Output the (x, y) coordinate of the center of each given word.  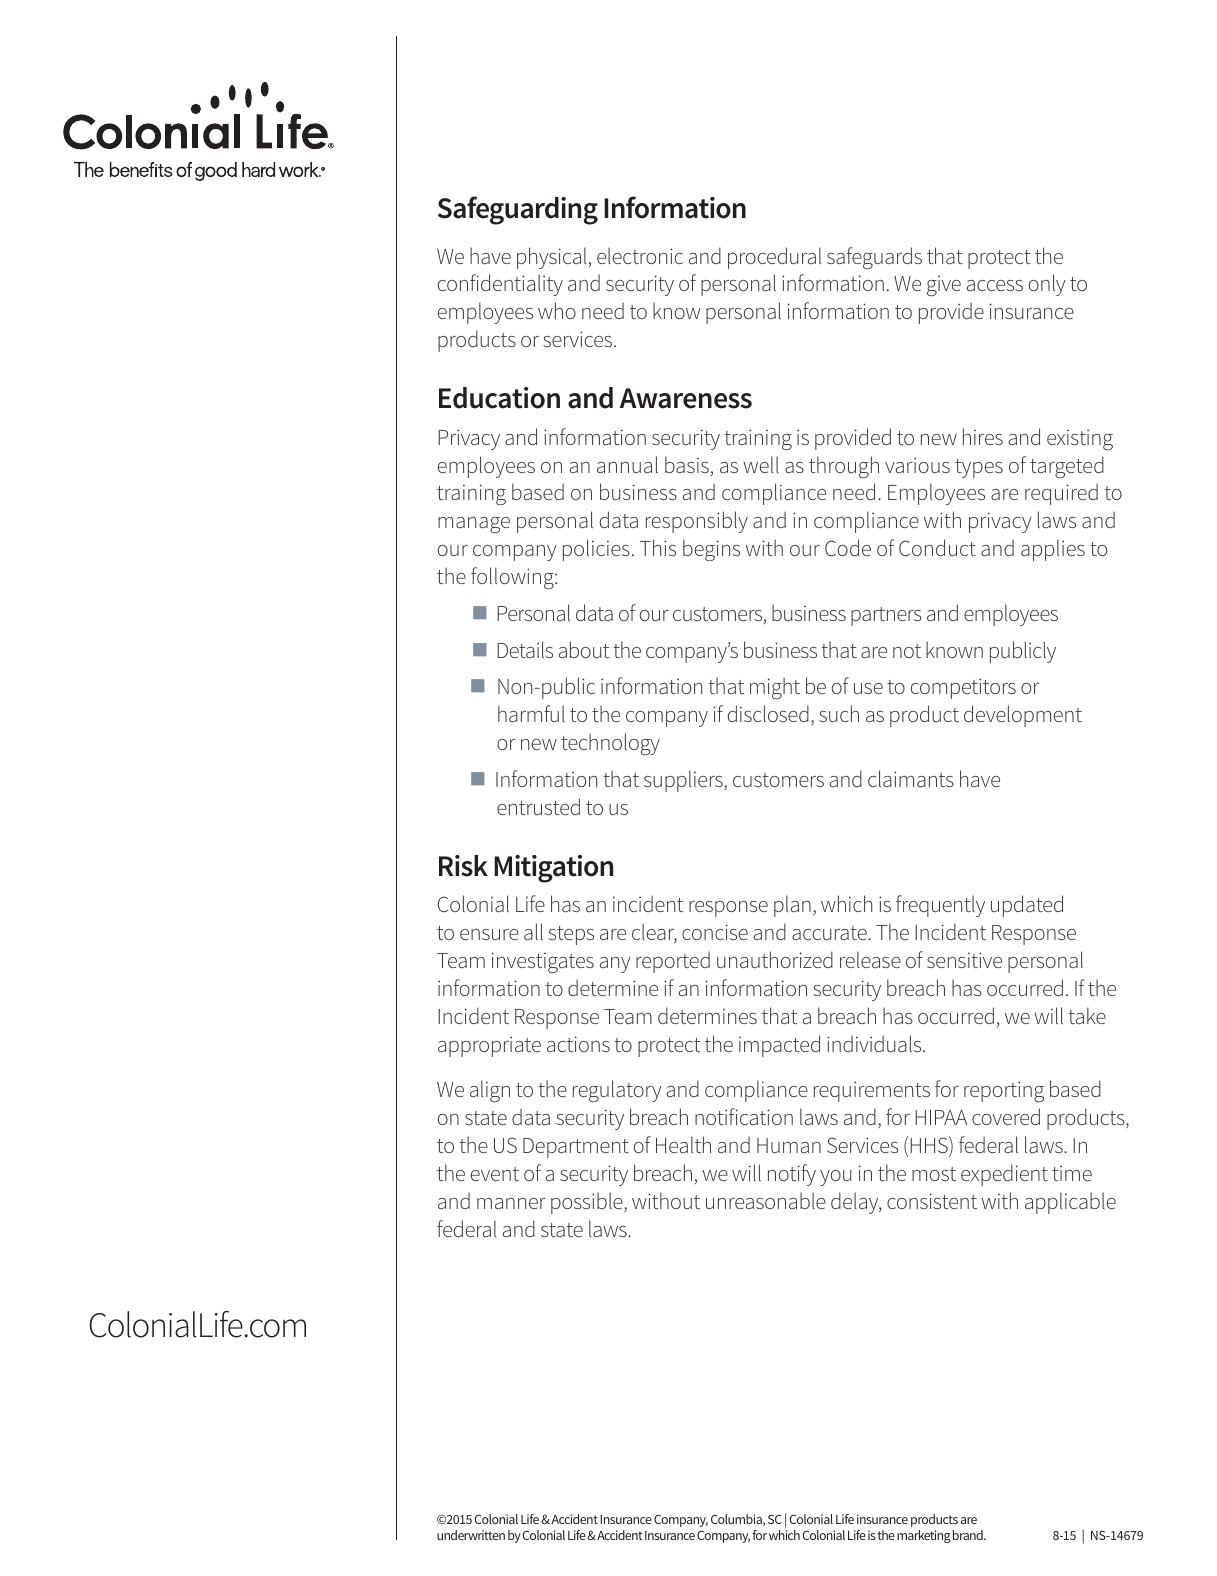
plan (792, 906)
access (995, 285)
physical (553, 258)
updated (1027, 906)
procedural (774, 258)
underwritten (471, 1535)
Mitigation (553, 869)
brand (969, 1535)
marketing (924, 1536)
